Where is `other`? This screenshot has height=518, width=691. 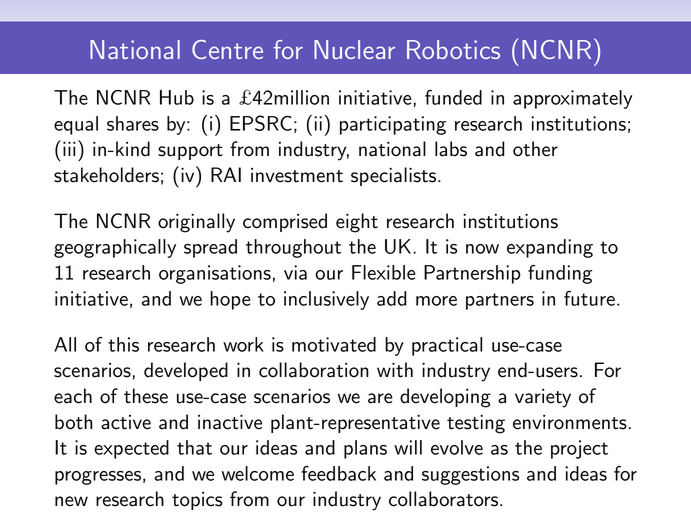 other is located at coordinates (535, 149).
